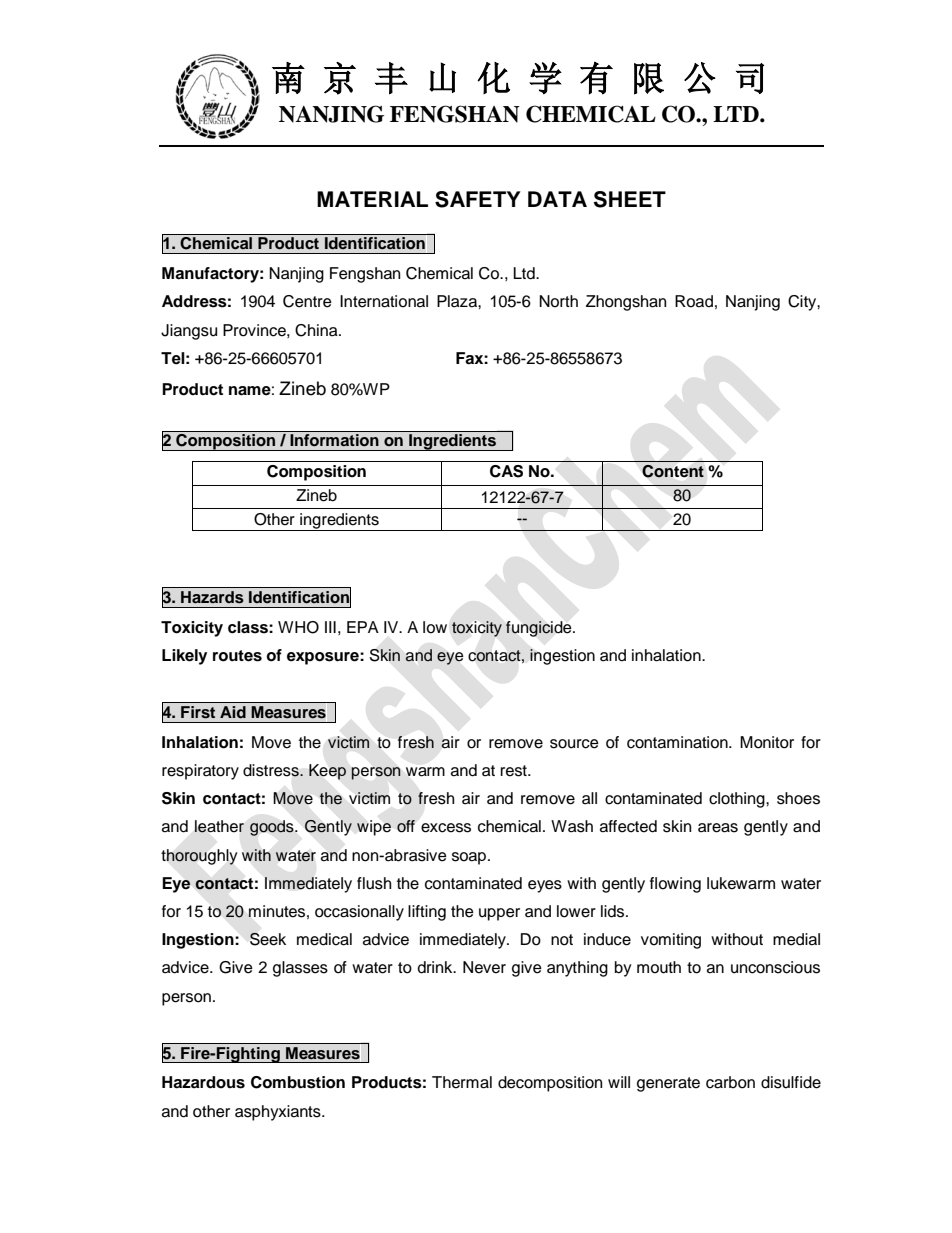 This screenshot has width=952, height=1233. I want to click on SHEET, so click(630, 199).
